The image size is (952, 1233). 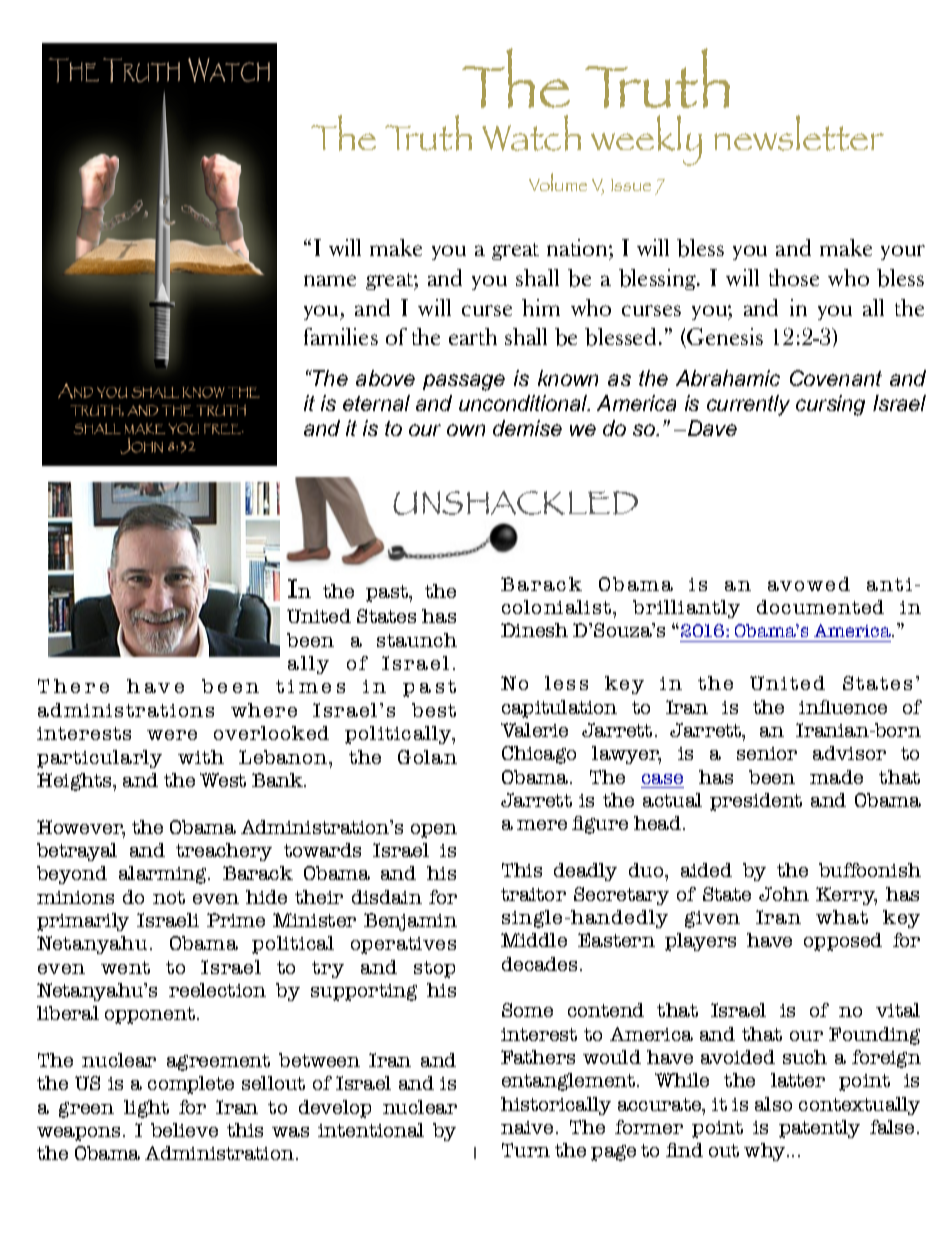 What do you see at coordinates (515, 503) in the screenshot?
I see `UNSHACKLED` at bounding box center [515, 503].
